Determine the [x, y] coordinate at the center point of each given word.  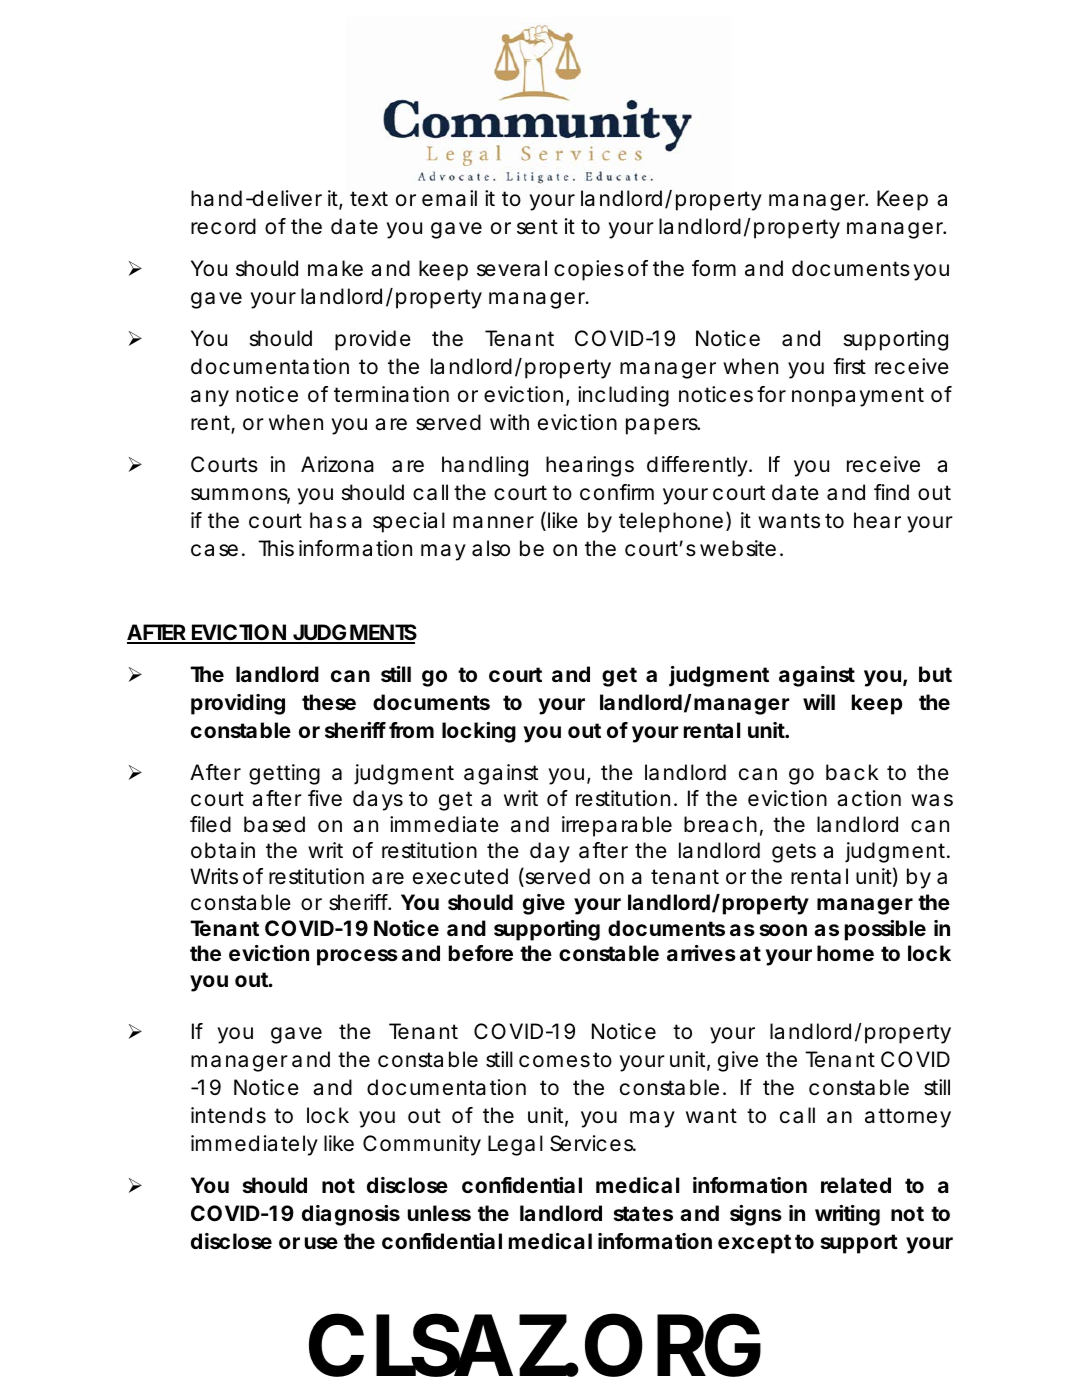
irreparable [617, 826]
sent [537, 227]
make [335, 268]
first [849, 366]
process [357, 957]
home [845, 953]
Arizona [337, 464]
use [321, 1243]
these [329, 702]
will [819, 702]
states [643, 1213]
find [891, 492]
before [481, 953]
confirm [617, 492]
